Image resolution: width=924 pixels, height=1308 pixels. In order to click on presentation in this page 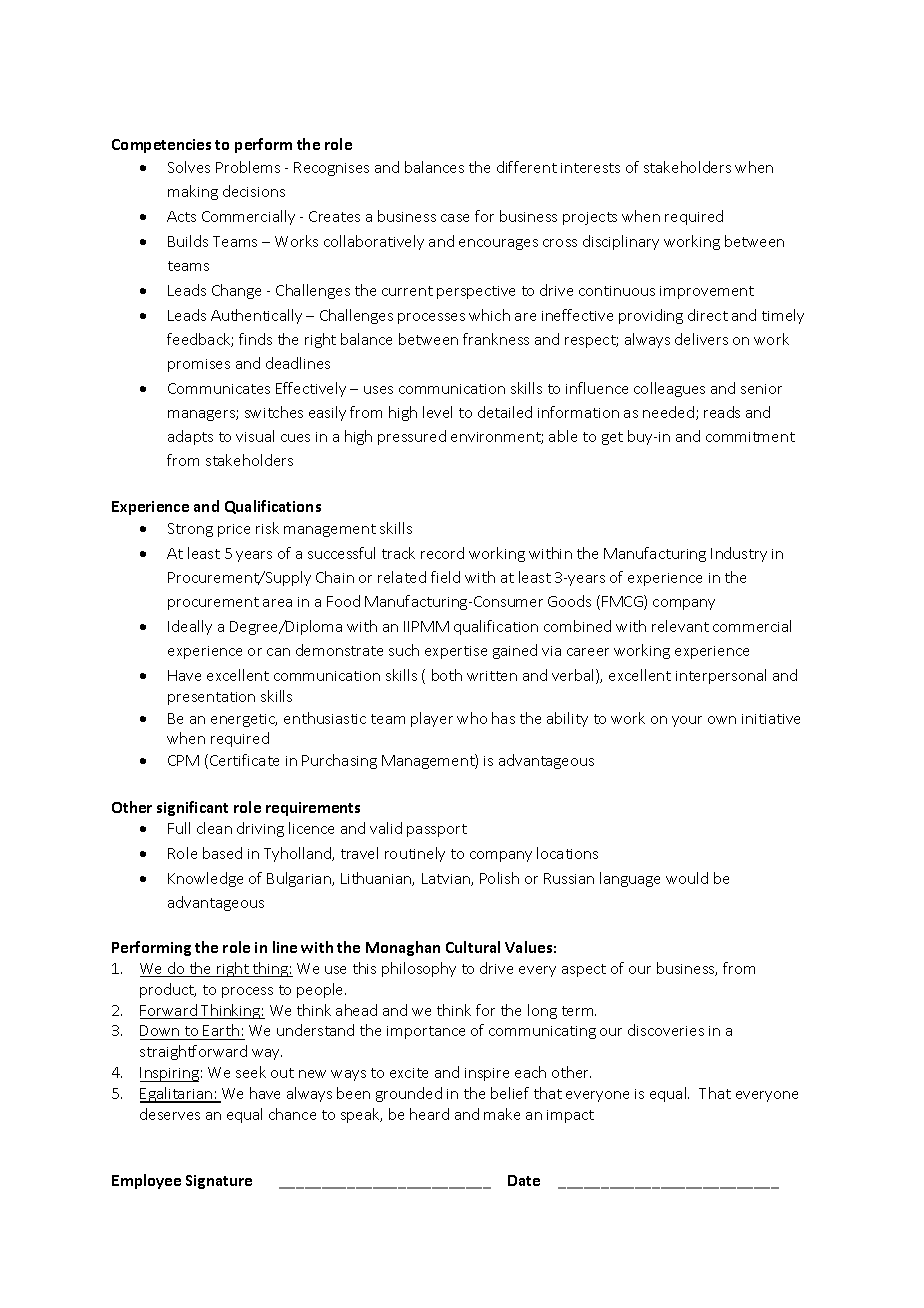, I will do `click(211, 698)`.
